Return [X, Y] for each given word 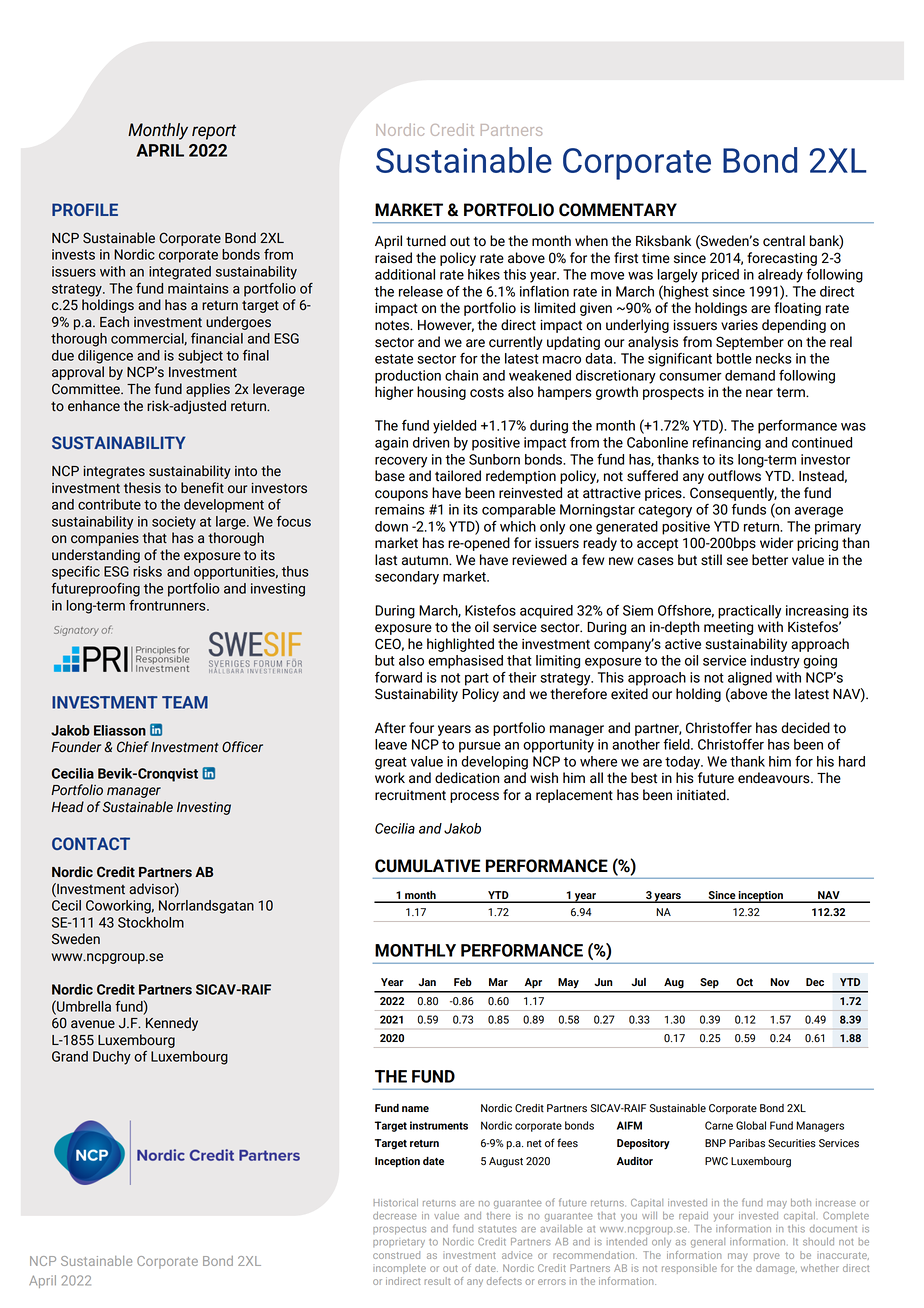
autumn [426, 560]
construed [396, 1255]
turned [426, 241]
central [784, 241]
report [214, 132]
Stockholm [151, 922]
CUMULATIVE [427, 866]
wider [776, 543]
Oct [744, 982]
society [174, 523]
